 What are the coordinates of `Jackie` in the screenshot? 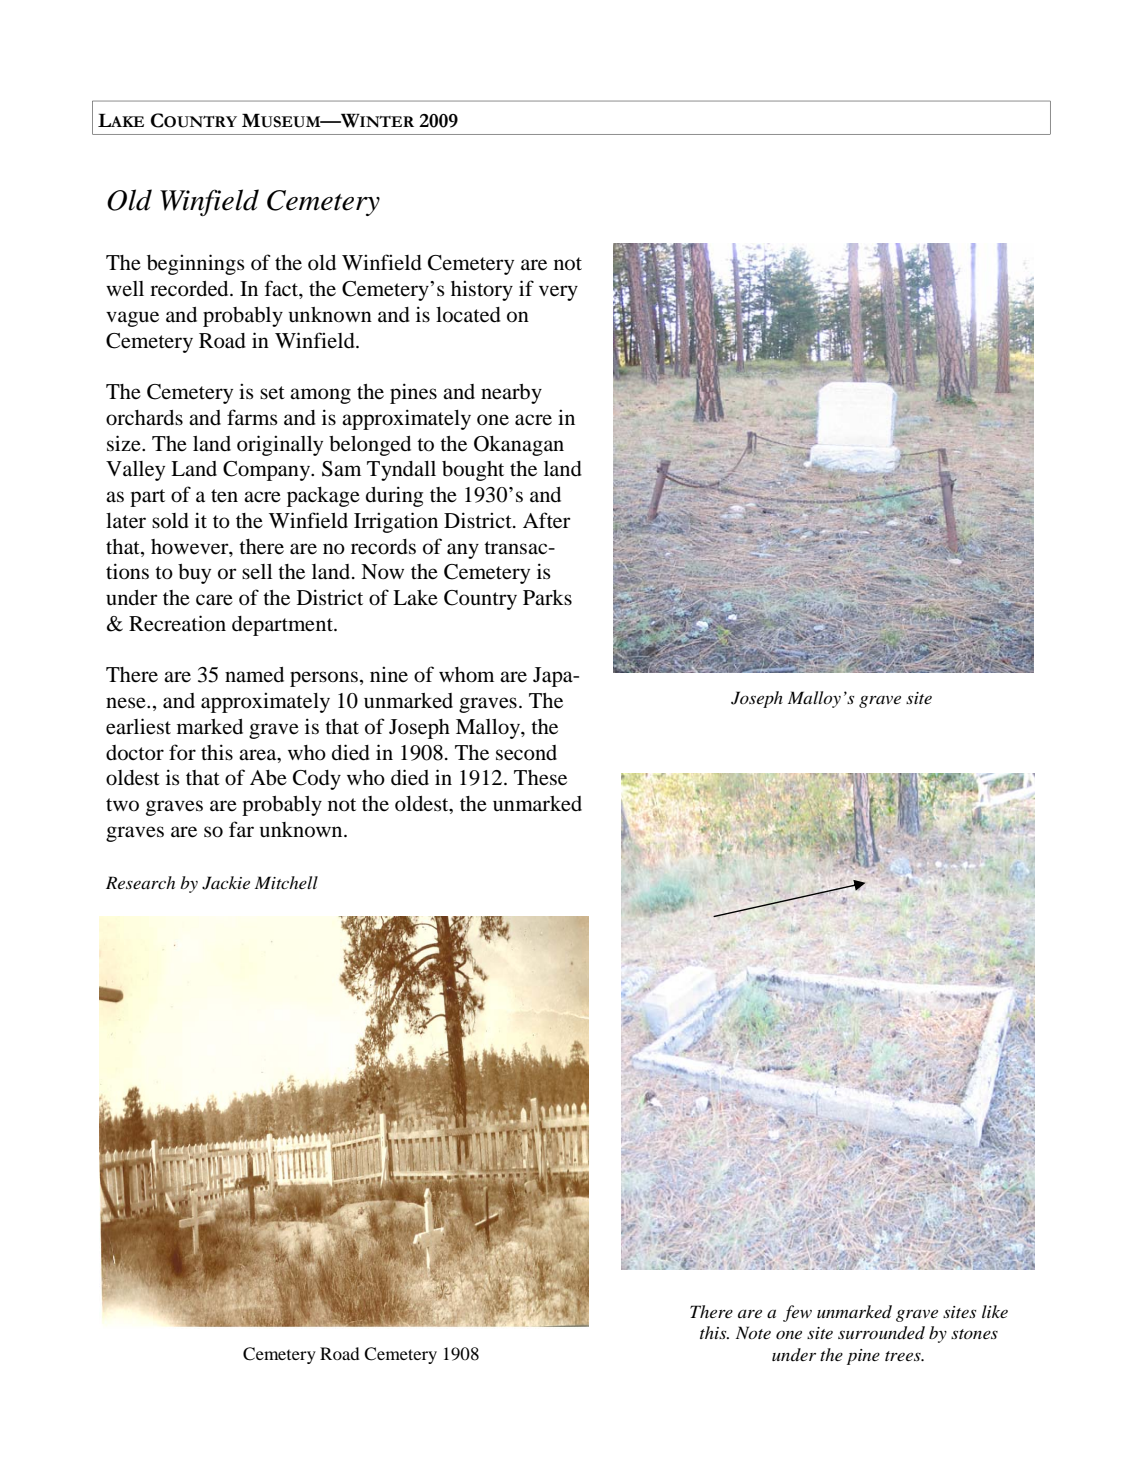 It's located at (226, 883).
